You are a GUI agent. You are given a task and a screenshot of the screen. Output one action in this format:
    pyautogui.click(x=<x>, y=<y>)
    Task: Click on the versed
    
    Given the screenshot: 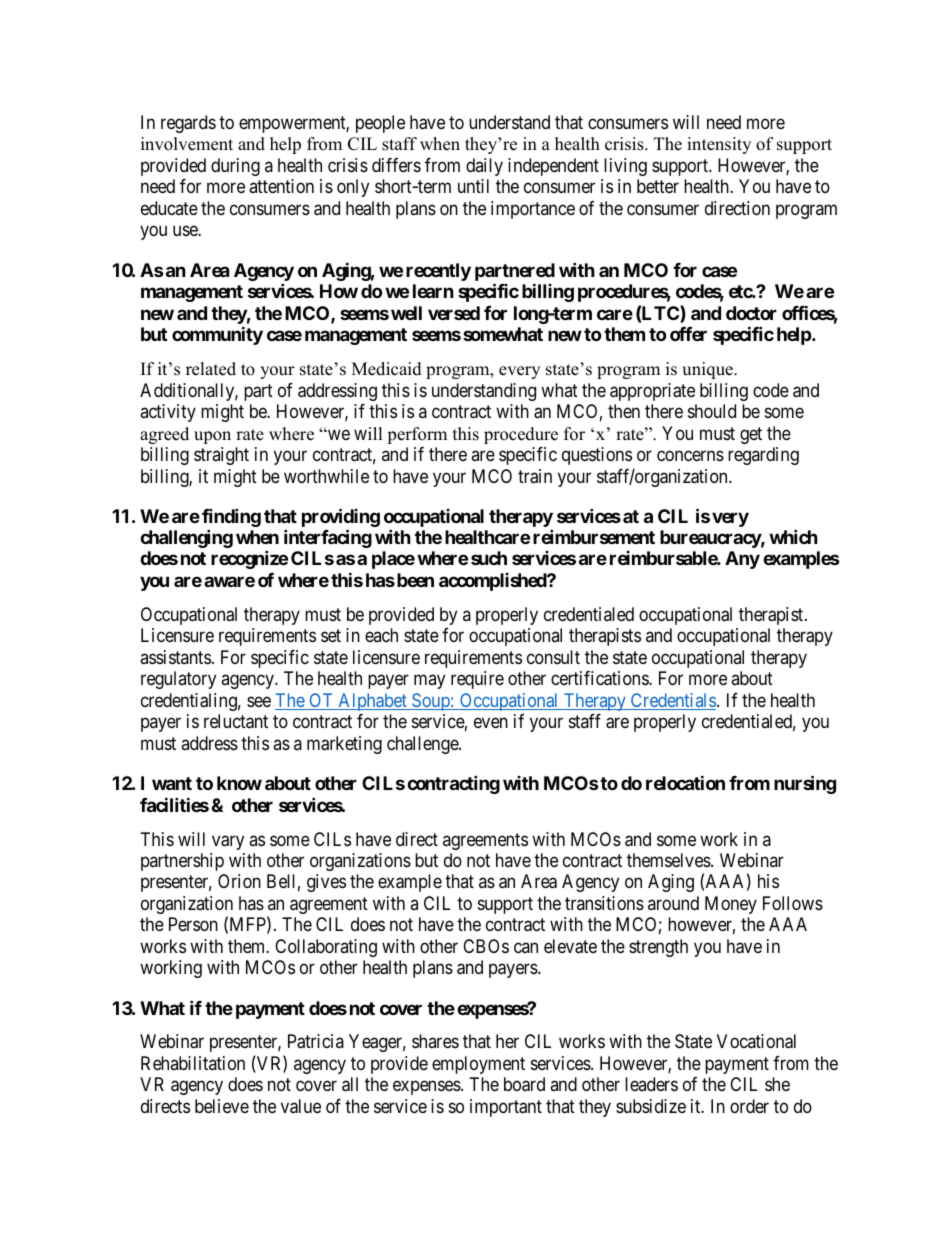 What is the action you would take?
    pyautogui.click(x=454, y=313)
